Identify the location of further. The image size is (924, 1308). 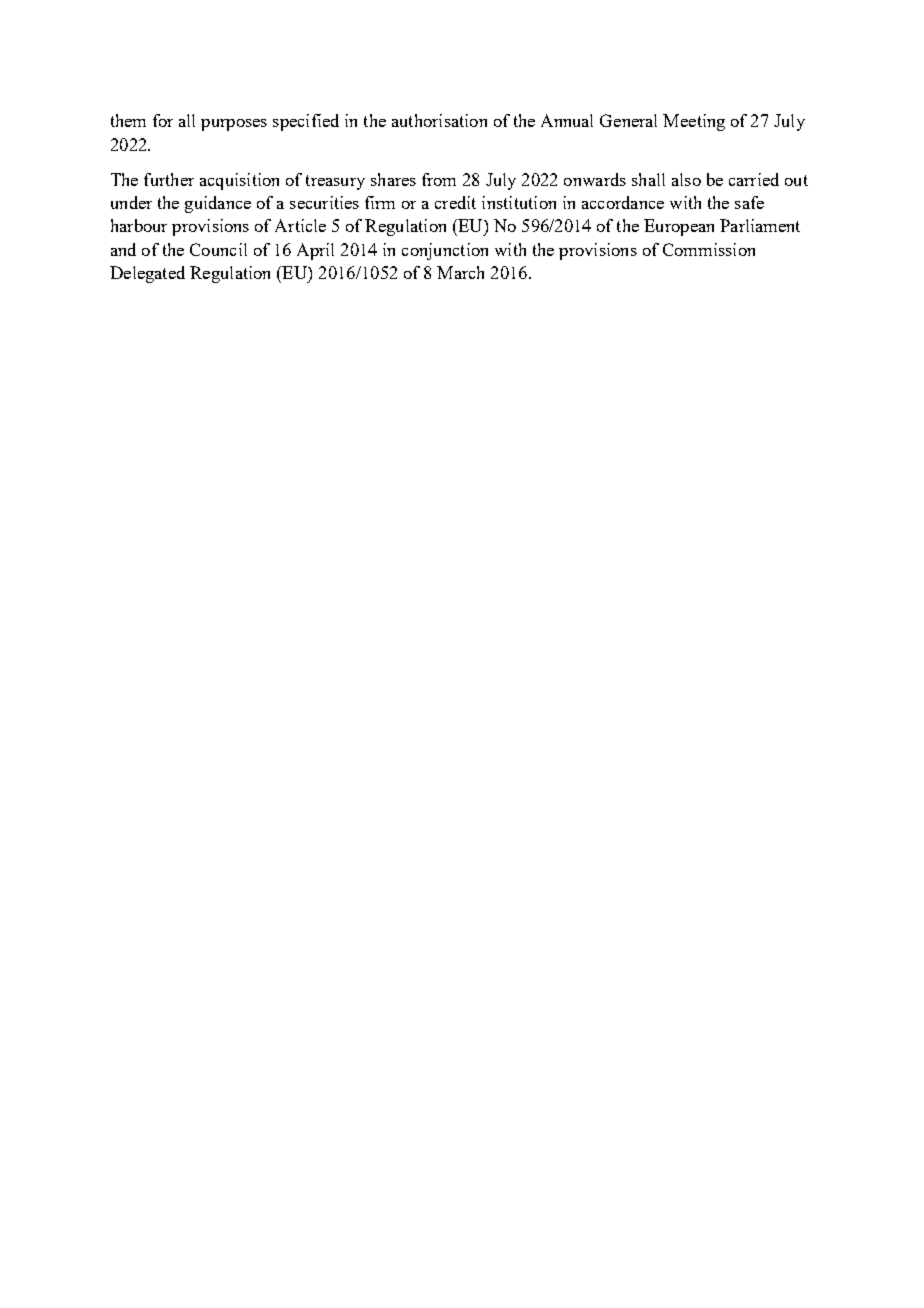
(169, 179).
